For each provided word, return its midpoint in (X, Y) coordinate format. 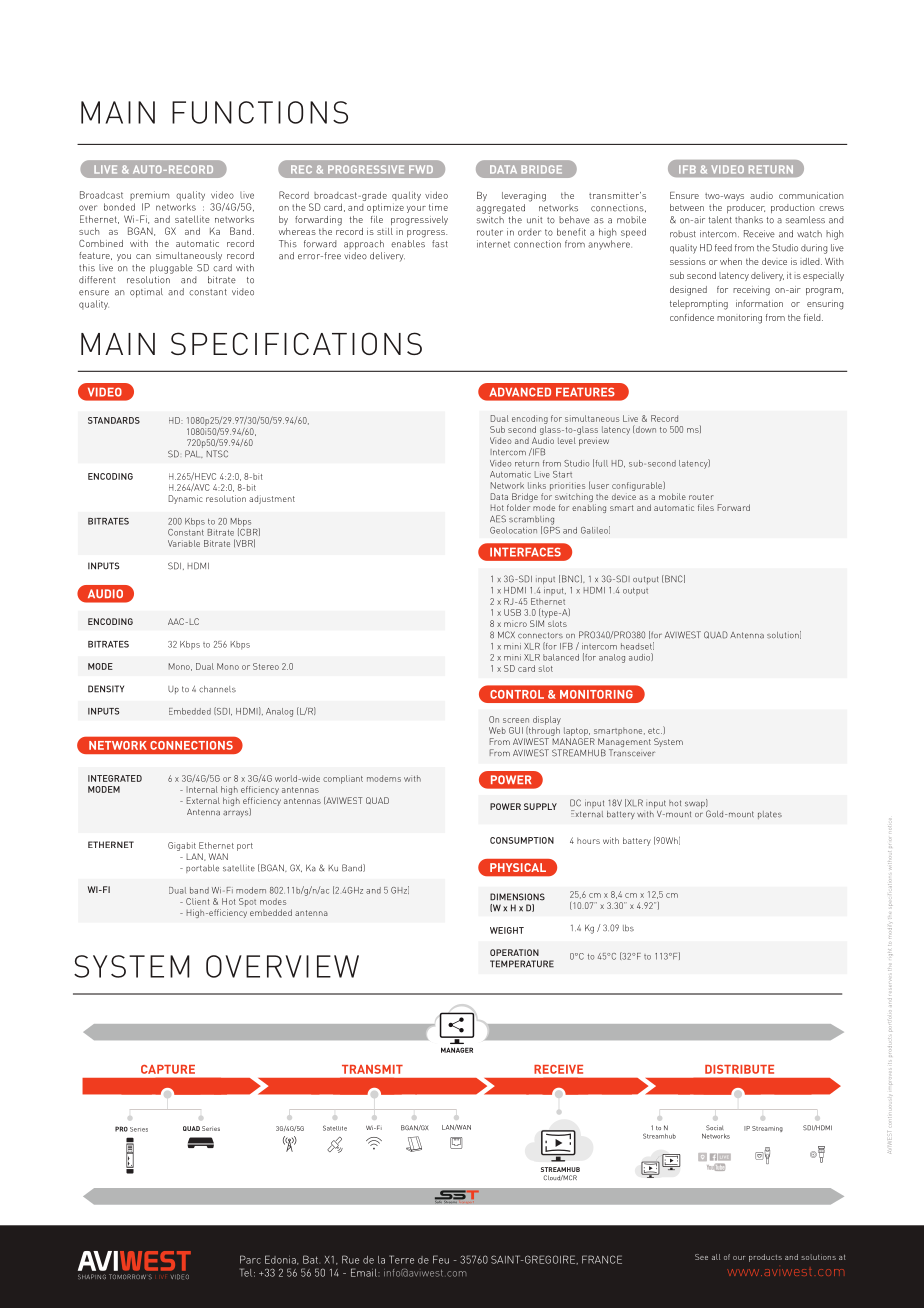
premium (149, 196)
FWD (421, 169)
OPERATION (514, 952)
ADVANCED (520, 392)
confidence (692, 317)
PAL (194, 454)
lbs (628, 928)
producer (746, 208)
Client (197, 901)
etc (655, 731)
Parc (250, 1259)
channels (217, 689)
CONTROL (517, 694)
